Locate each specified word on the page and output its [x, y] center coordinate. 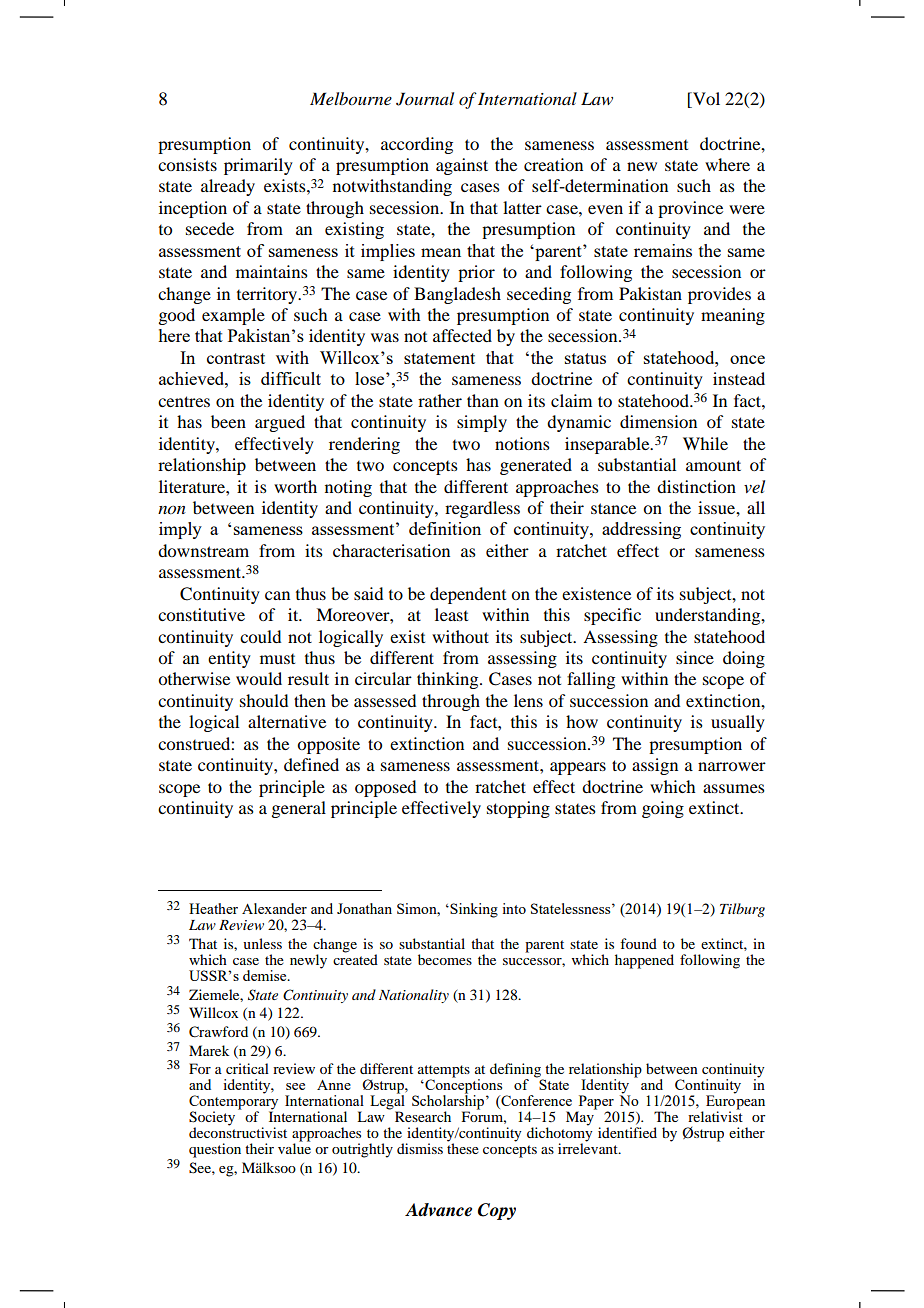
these [463, 1147]
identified [627, 1132]
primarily [258, 166]
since [695, 657]
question [215, 1150]
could [260, 636]
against [462, 166]
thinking [449, 680]
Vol [705, 100]
